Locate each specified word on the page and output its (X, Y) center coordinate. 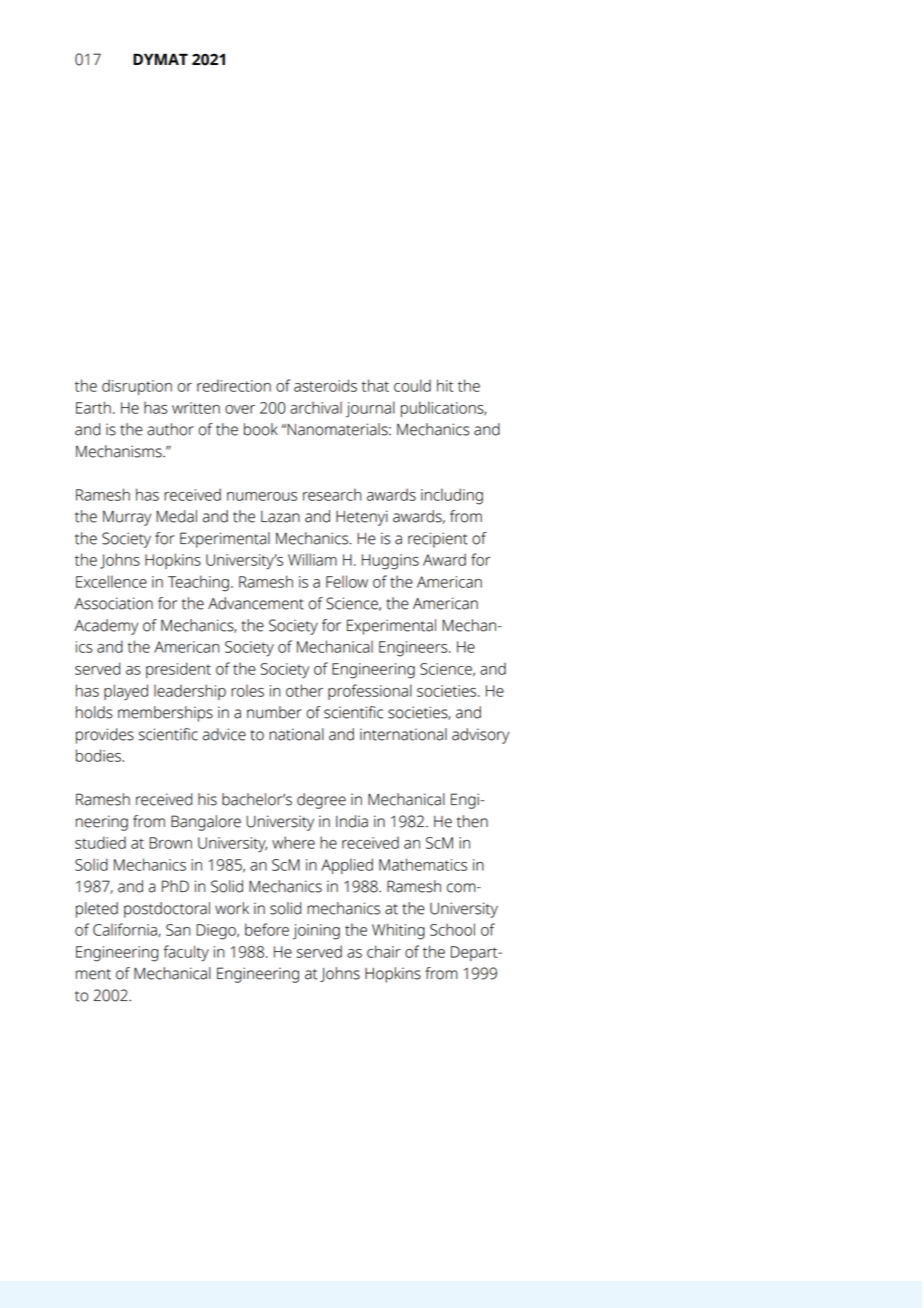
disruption (137, 387)
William (312, 559)
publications (443, 409)
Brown (170, 843)
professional (370, 692)
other (304, 690)
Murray (127, 518)
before (267, 929)
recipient (438, 540)
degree (321, 801)
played (126, 692)
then (472, 821)
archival (316, 407)
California (126, 930)
